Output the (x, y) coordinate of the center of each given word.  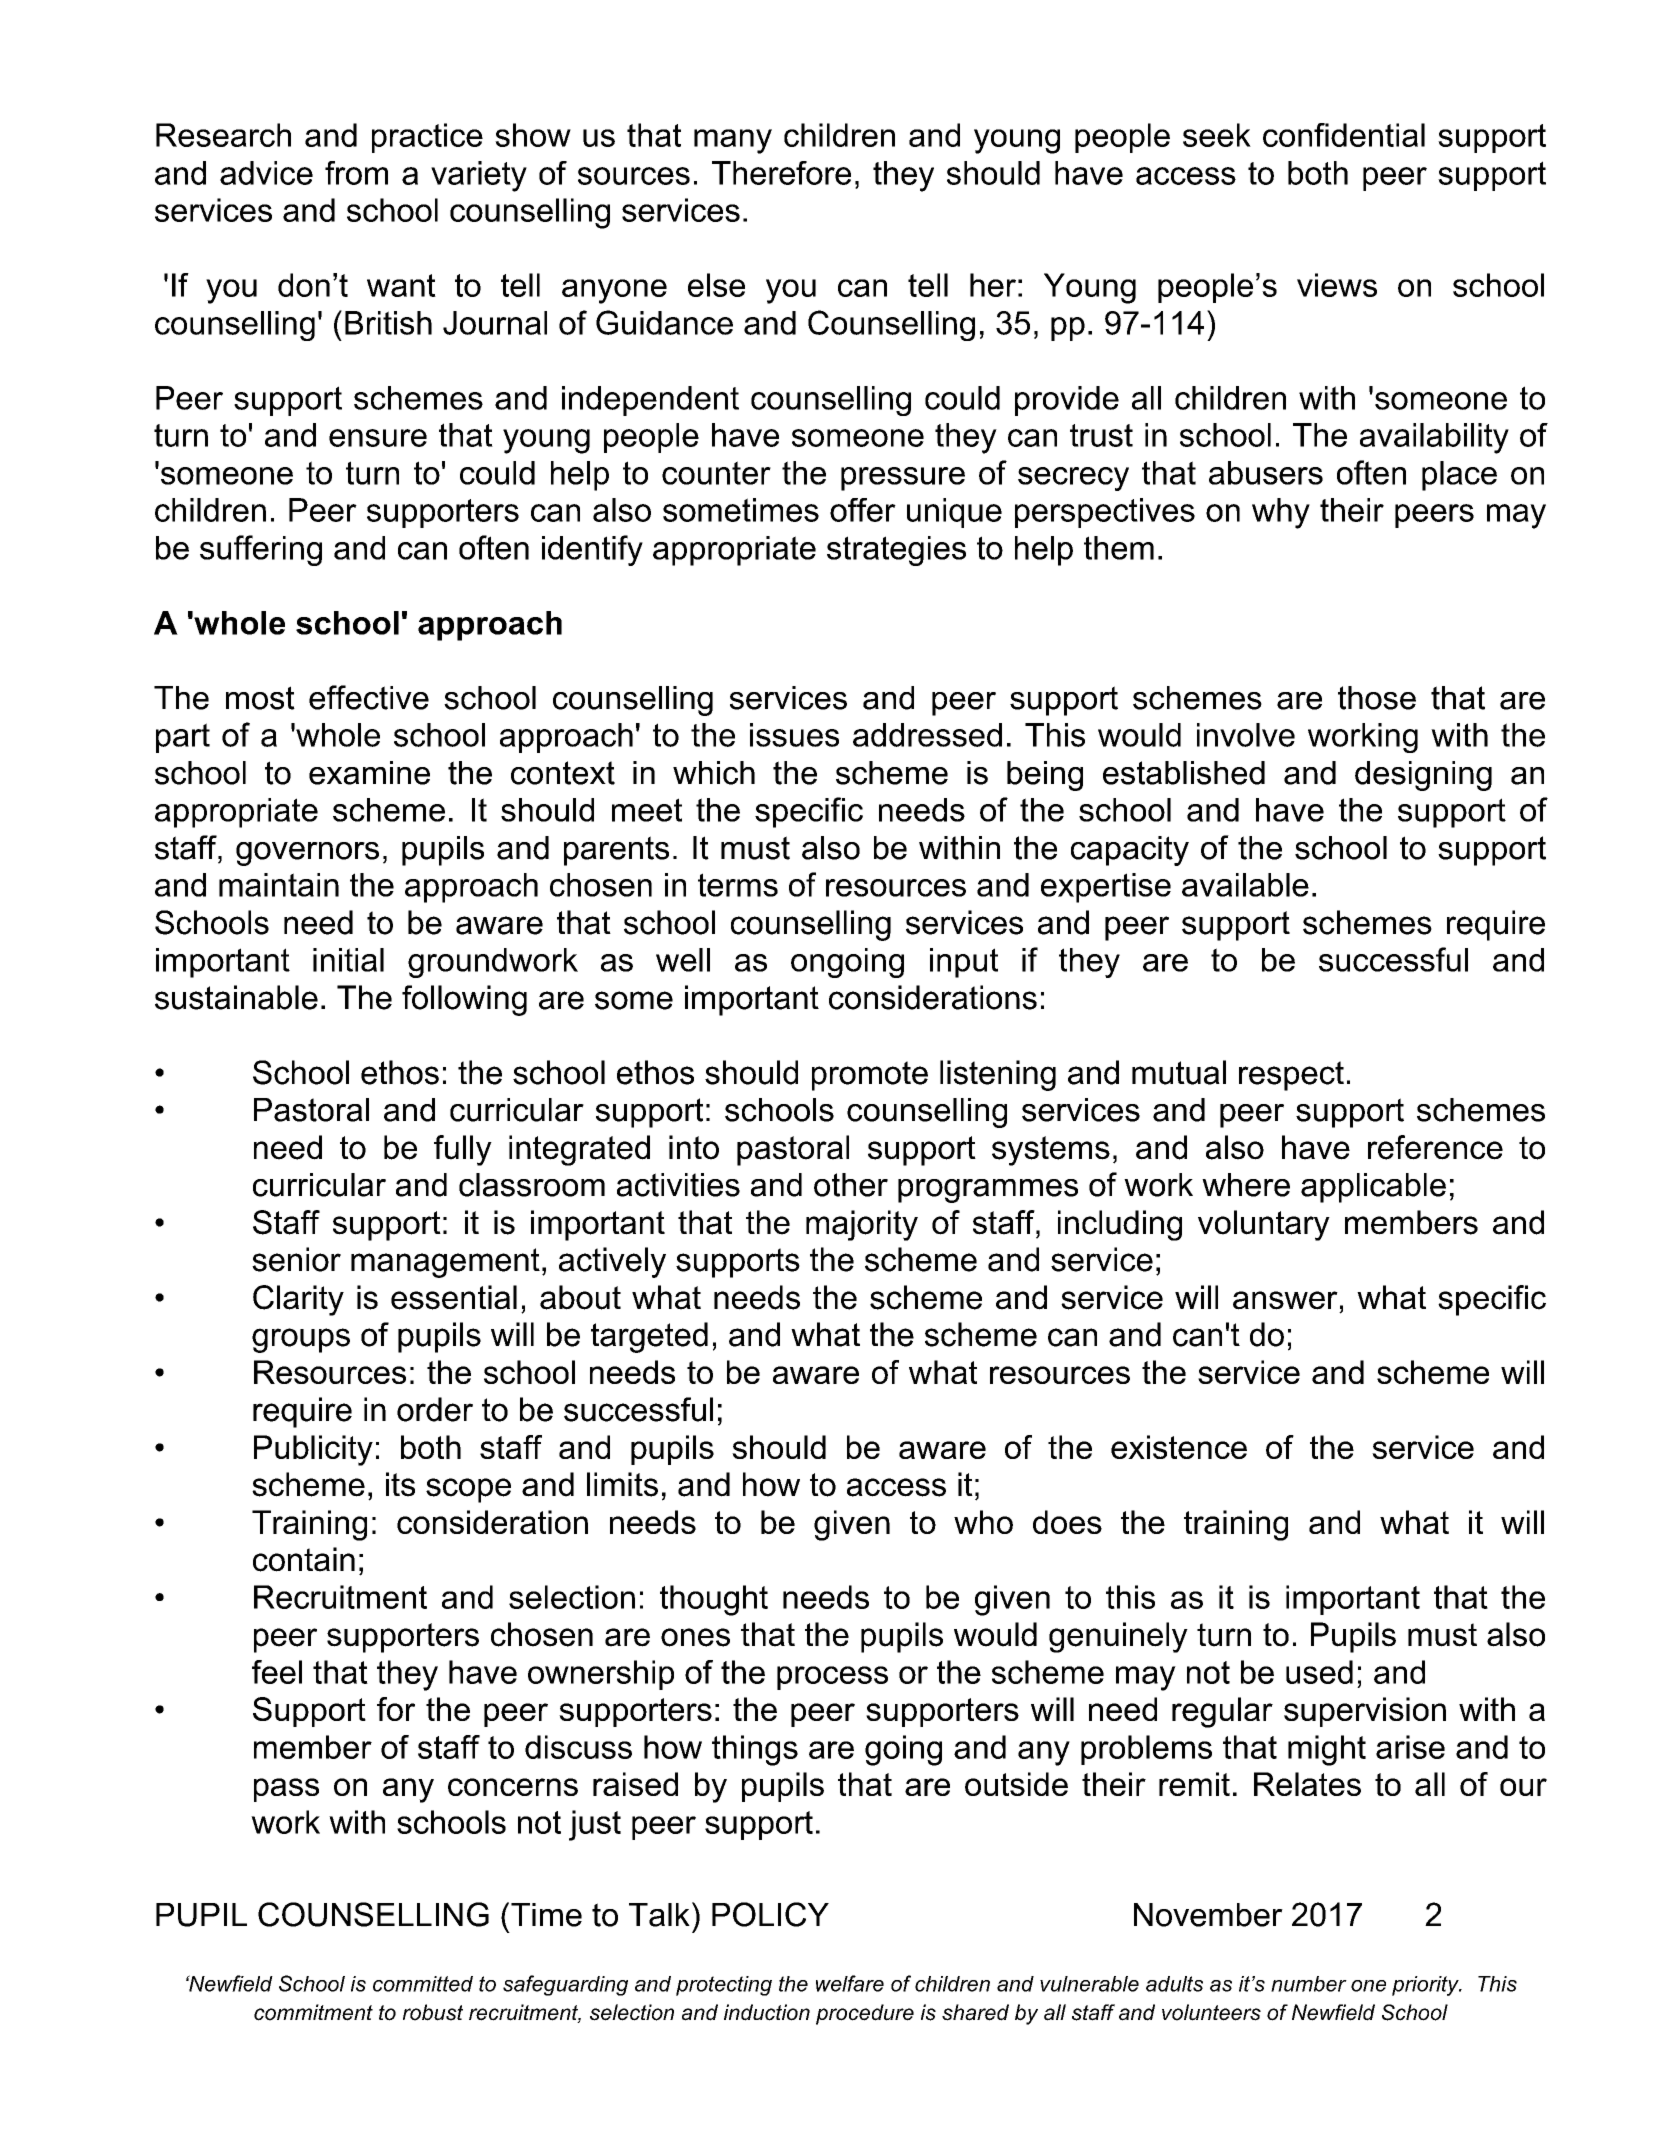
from (356, 173)
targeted (649, 1337)
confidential (1344, 135)
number (1309, 1984)
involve (1246, 735)
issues (794, 735)
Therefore (781, 173)
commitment (313, 2012)
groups (301, 1340)
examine (369, 773)
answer (1285, 1300)
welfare (850, 1983)
